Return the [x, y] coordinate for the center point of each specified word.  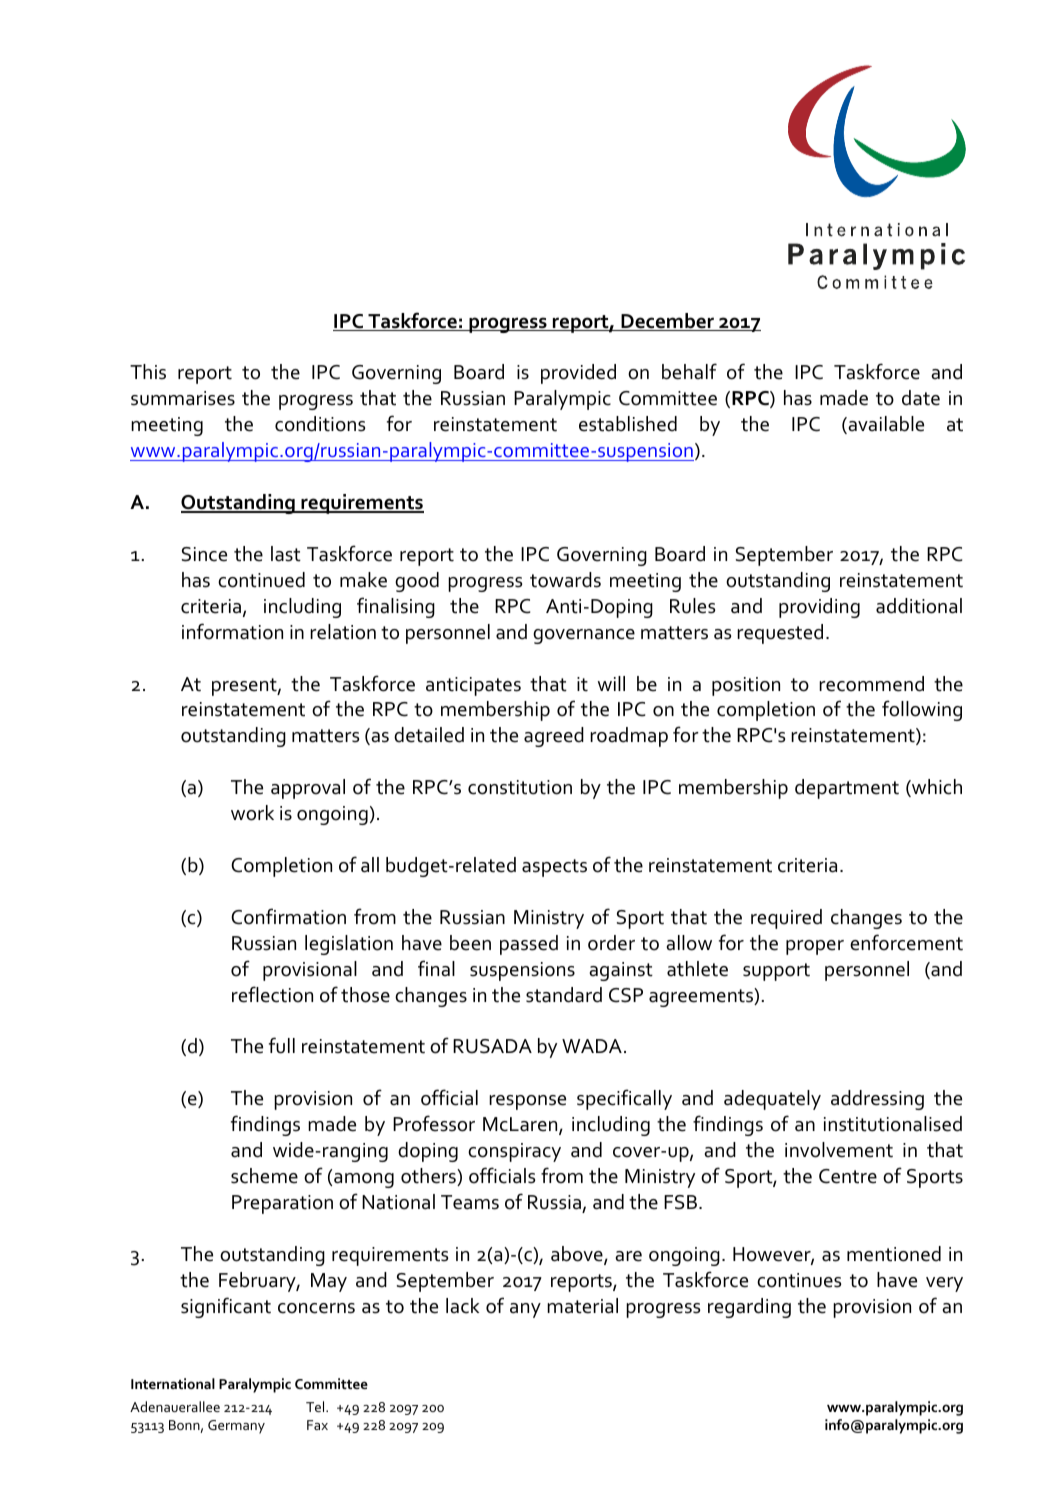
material [582, 1306]
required [786, 919]
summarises [183, 398]
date [921, 398]
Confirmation [288, 916]
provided [578, 374]
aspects [554, 868]
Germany [236, 1427]
